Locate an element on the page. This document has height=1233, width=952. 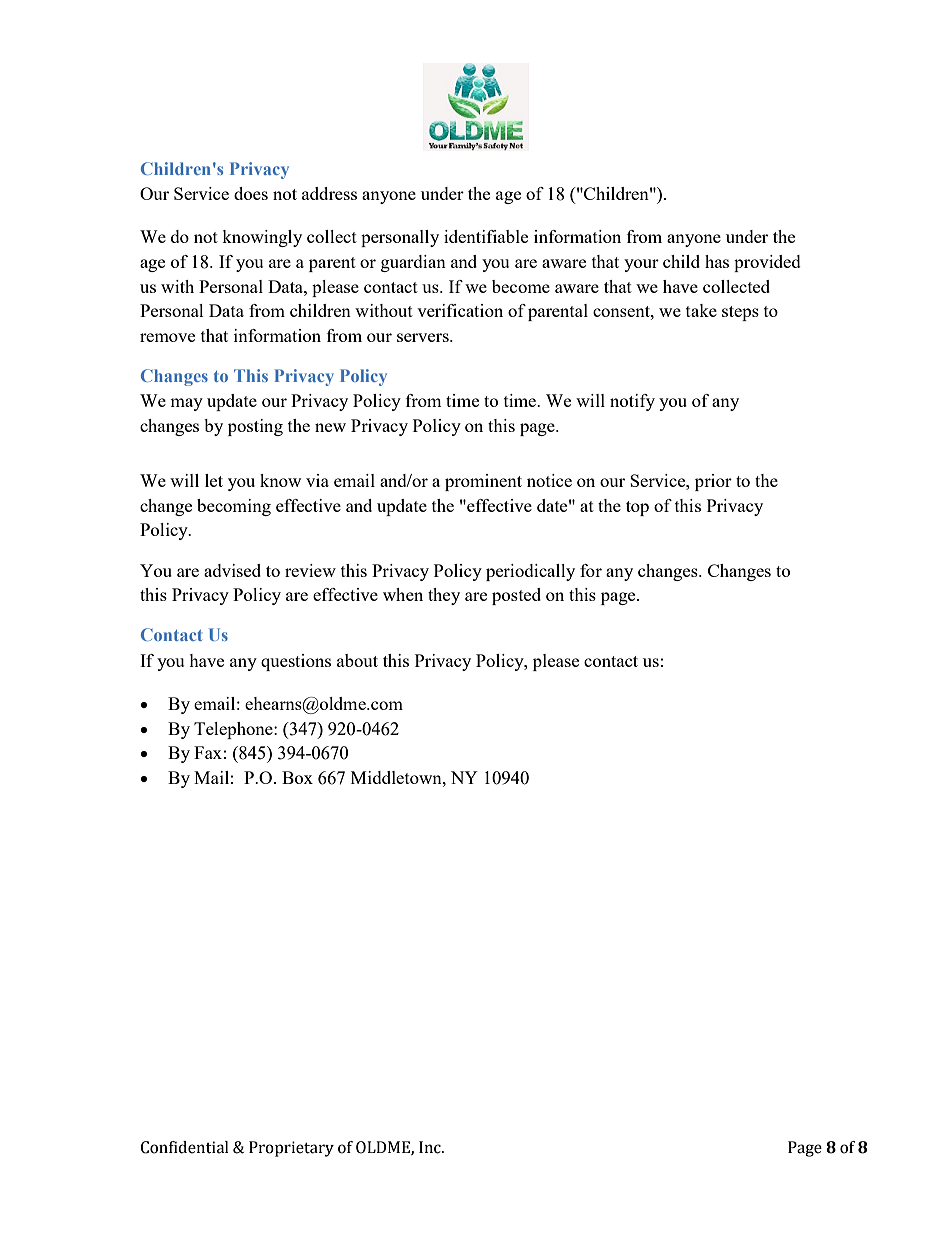
does is located at coordinates (251, 193).
